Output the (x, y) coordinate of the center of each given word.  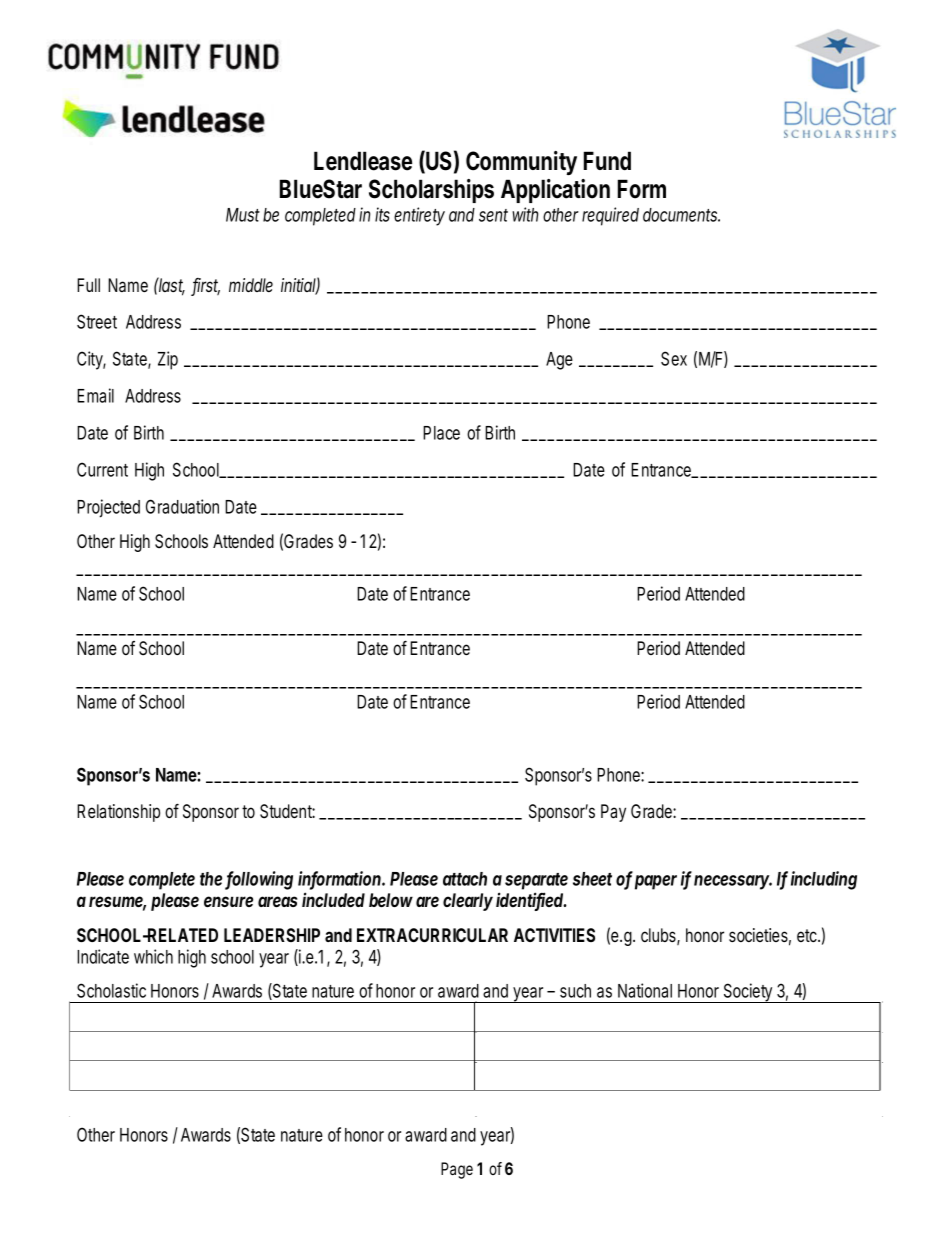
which (153, 956)
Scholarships (431, 191)
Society (749, 993)
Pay (613, 813)
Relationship (118, 813)
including (824, 880)
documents (681, 215)
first (205, 286)
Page (457, 1170)
